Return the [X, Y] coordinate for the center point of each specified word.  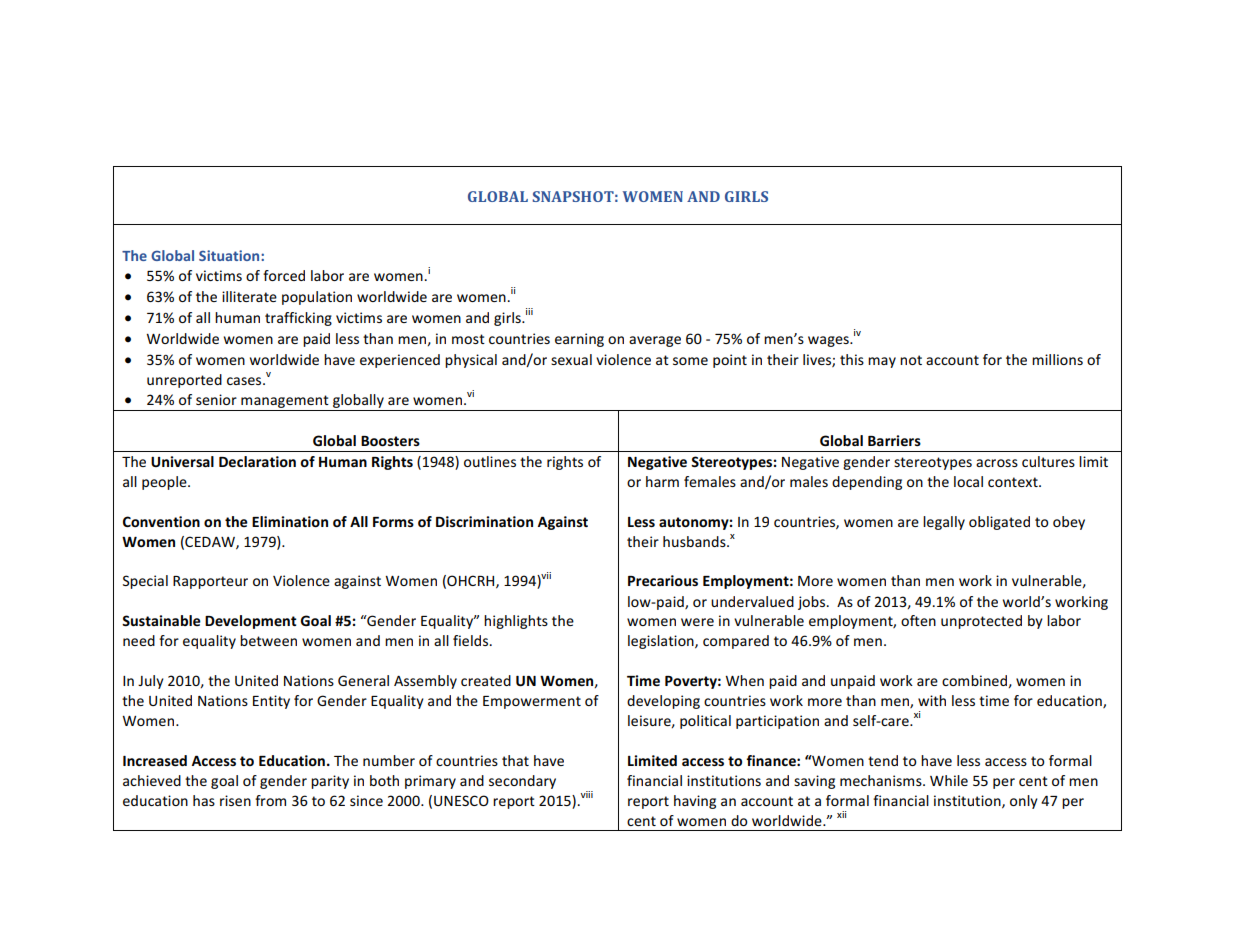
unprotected [981, 622]
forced [284, 275]
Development [251, 622]
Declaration [257, 461]
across [997, 463]
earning [579, 340]
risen [235, 800]
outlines [490, 461]
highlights [516, 622]
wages [829, 341]
